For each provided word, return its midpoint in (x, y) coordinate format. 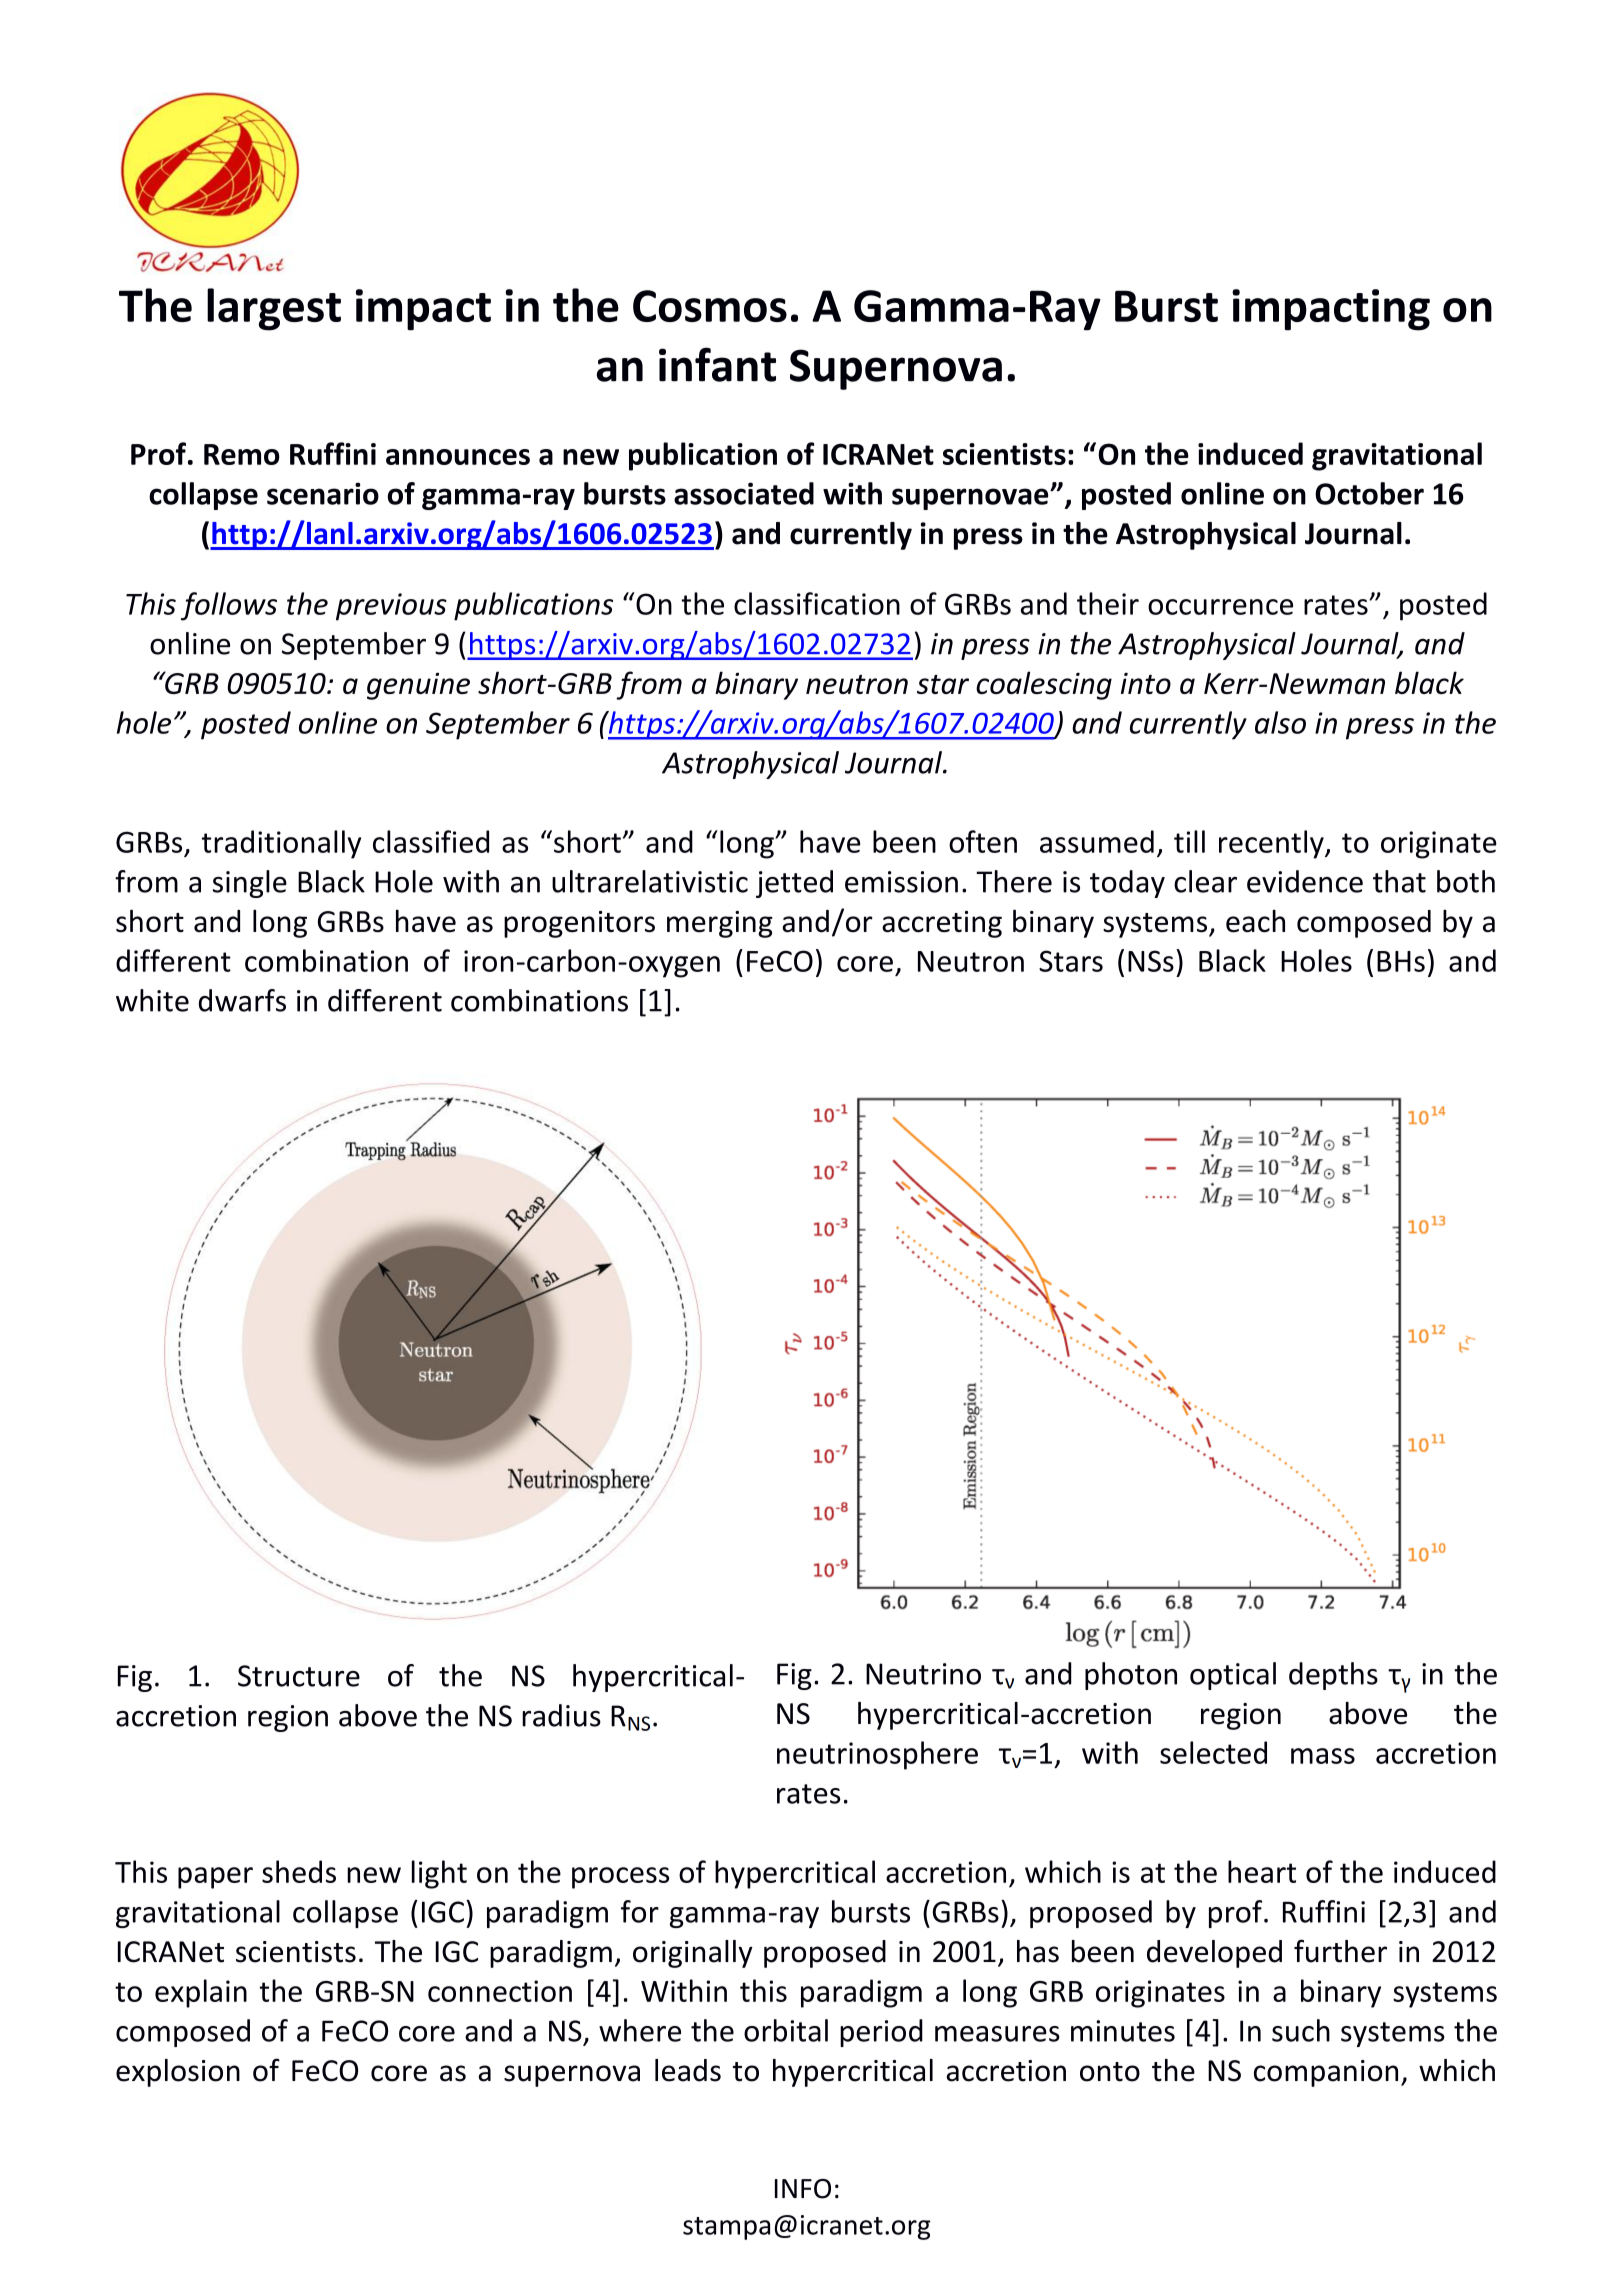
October (1369, 493)
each (1255, 921)
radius (561, 1715)
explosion (178, 2073)
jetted (794, 884)
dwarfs (242, 1000)
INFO (803, 2189)
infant (717, 364)
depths (1333, 1676)
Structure (299, 1676)
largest (274, 309)
